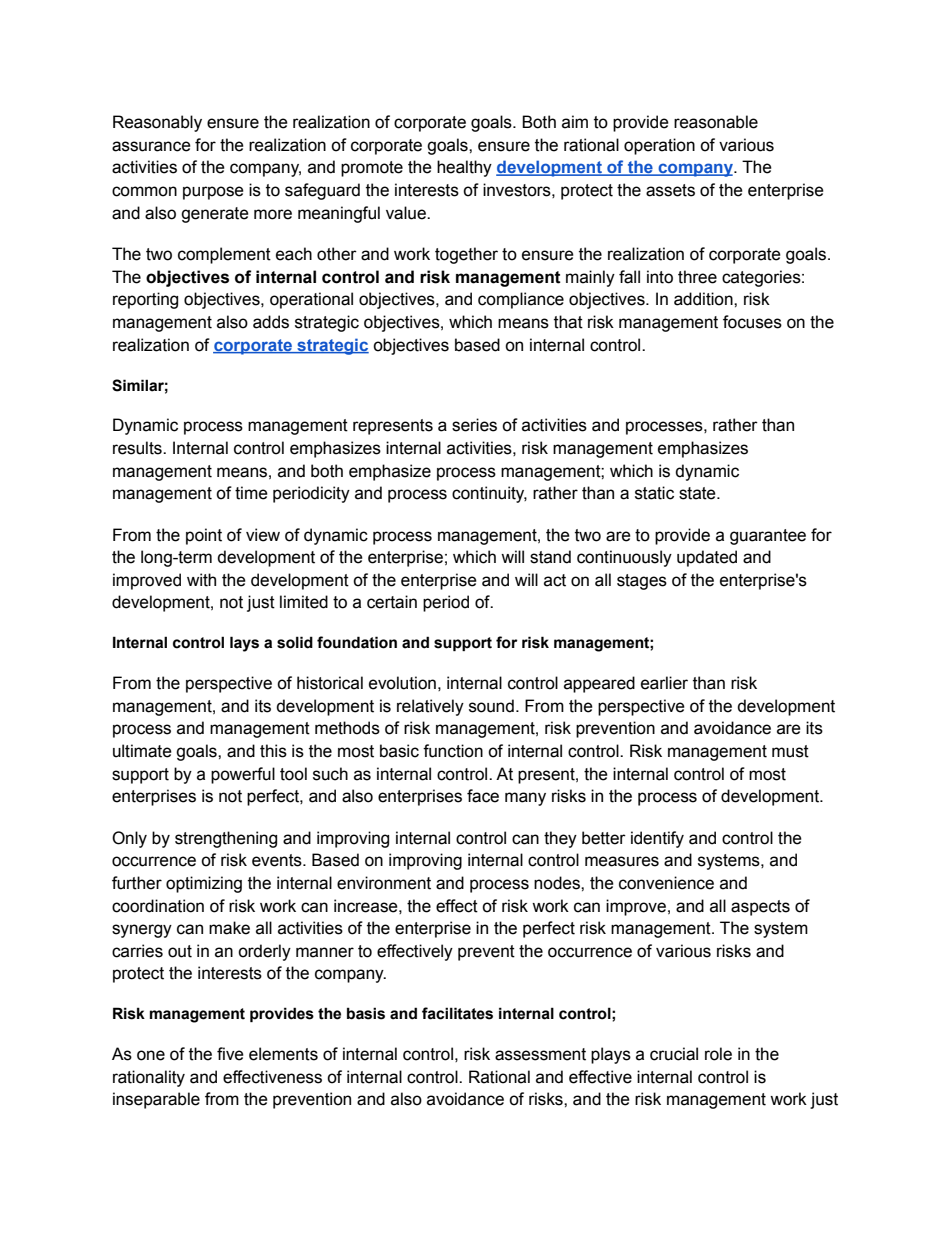 The height and width of the screenshot is (1233, 952). Describe the element at coordinates (392, 602) in the screenshot. I see `certain` at that location.
